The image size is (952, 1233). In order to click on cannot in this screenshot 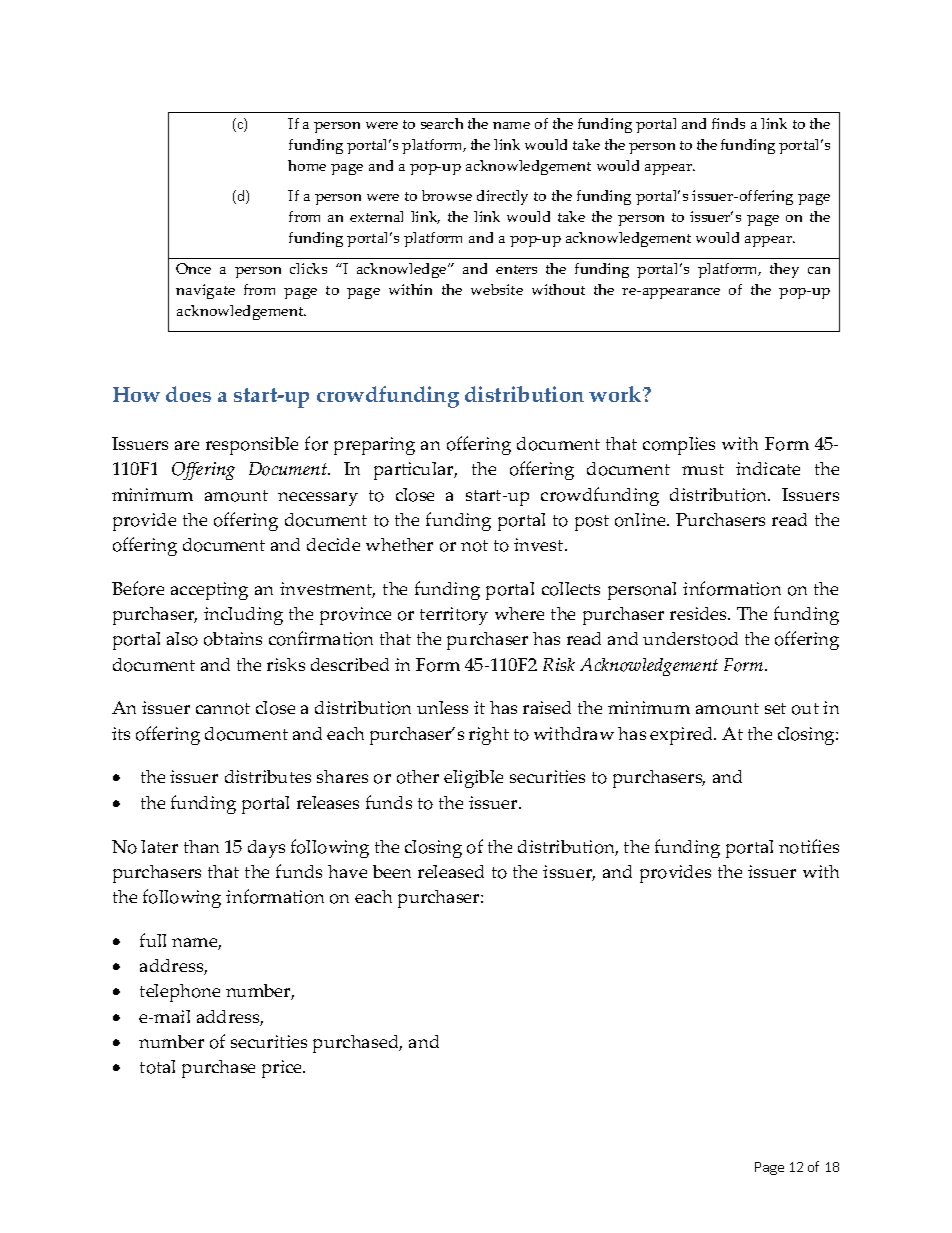, I will do `click(223, 709)`.
